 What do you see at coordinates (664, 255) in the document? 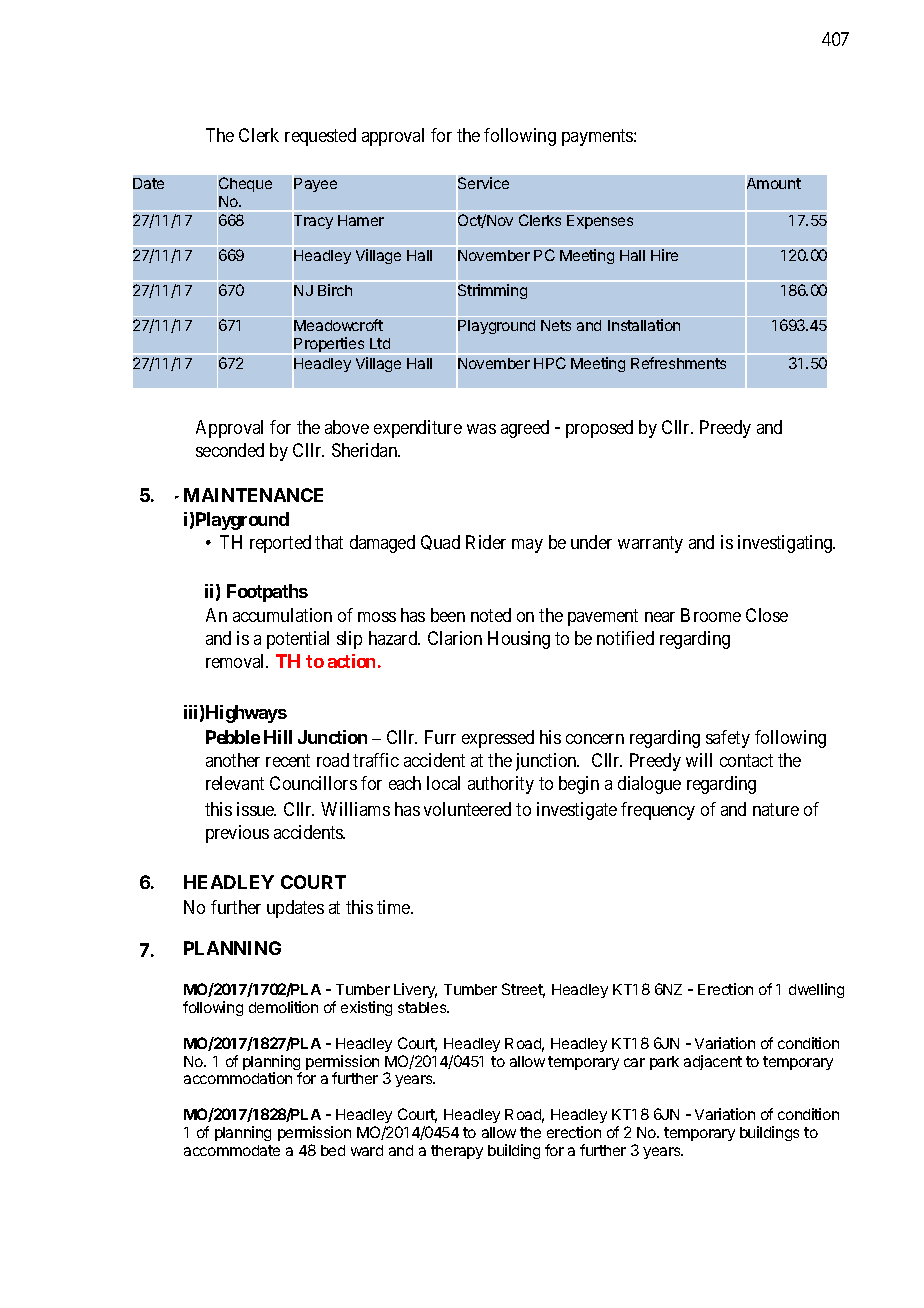
I see `Hire` at bounding box center [664, 255].
